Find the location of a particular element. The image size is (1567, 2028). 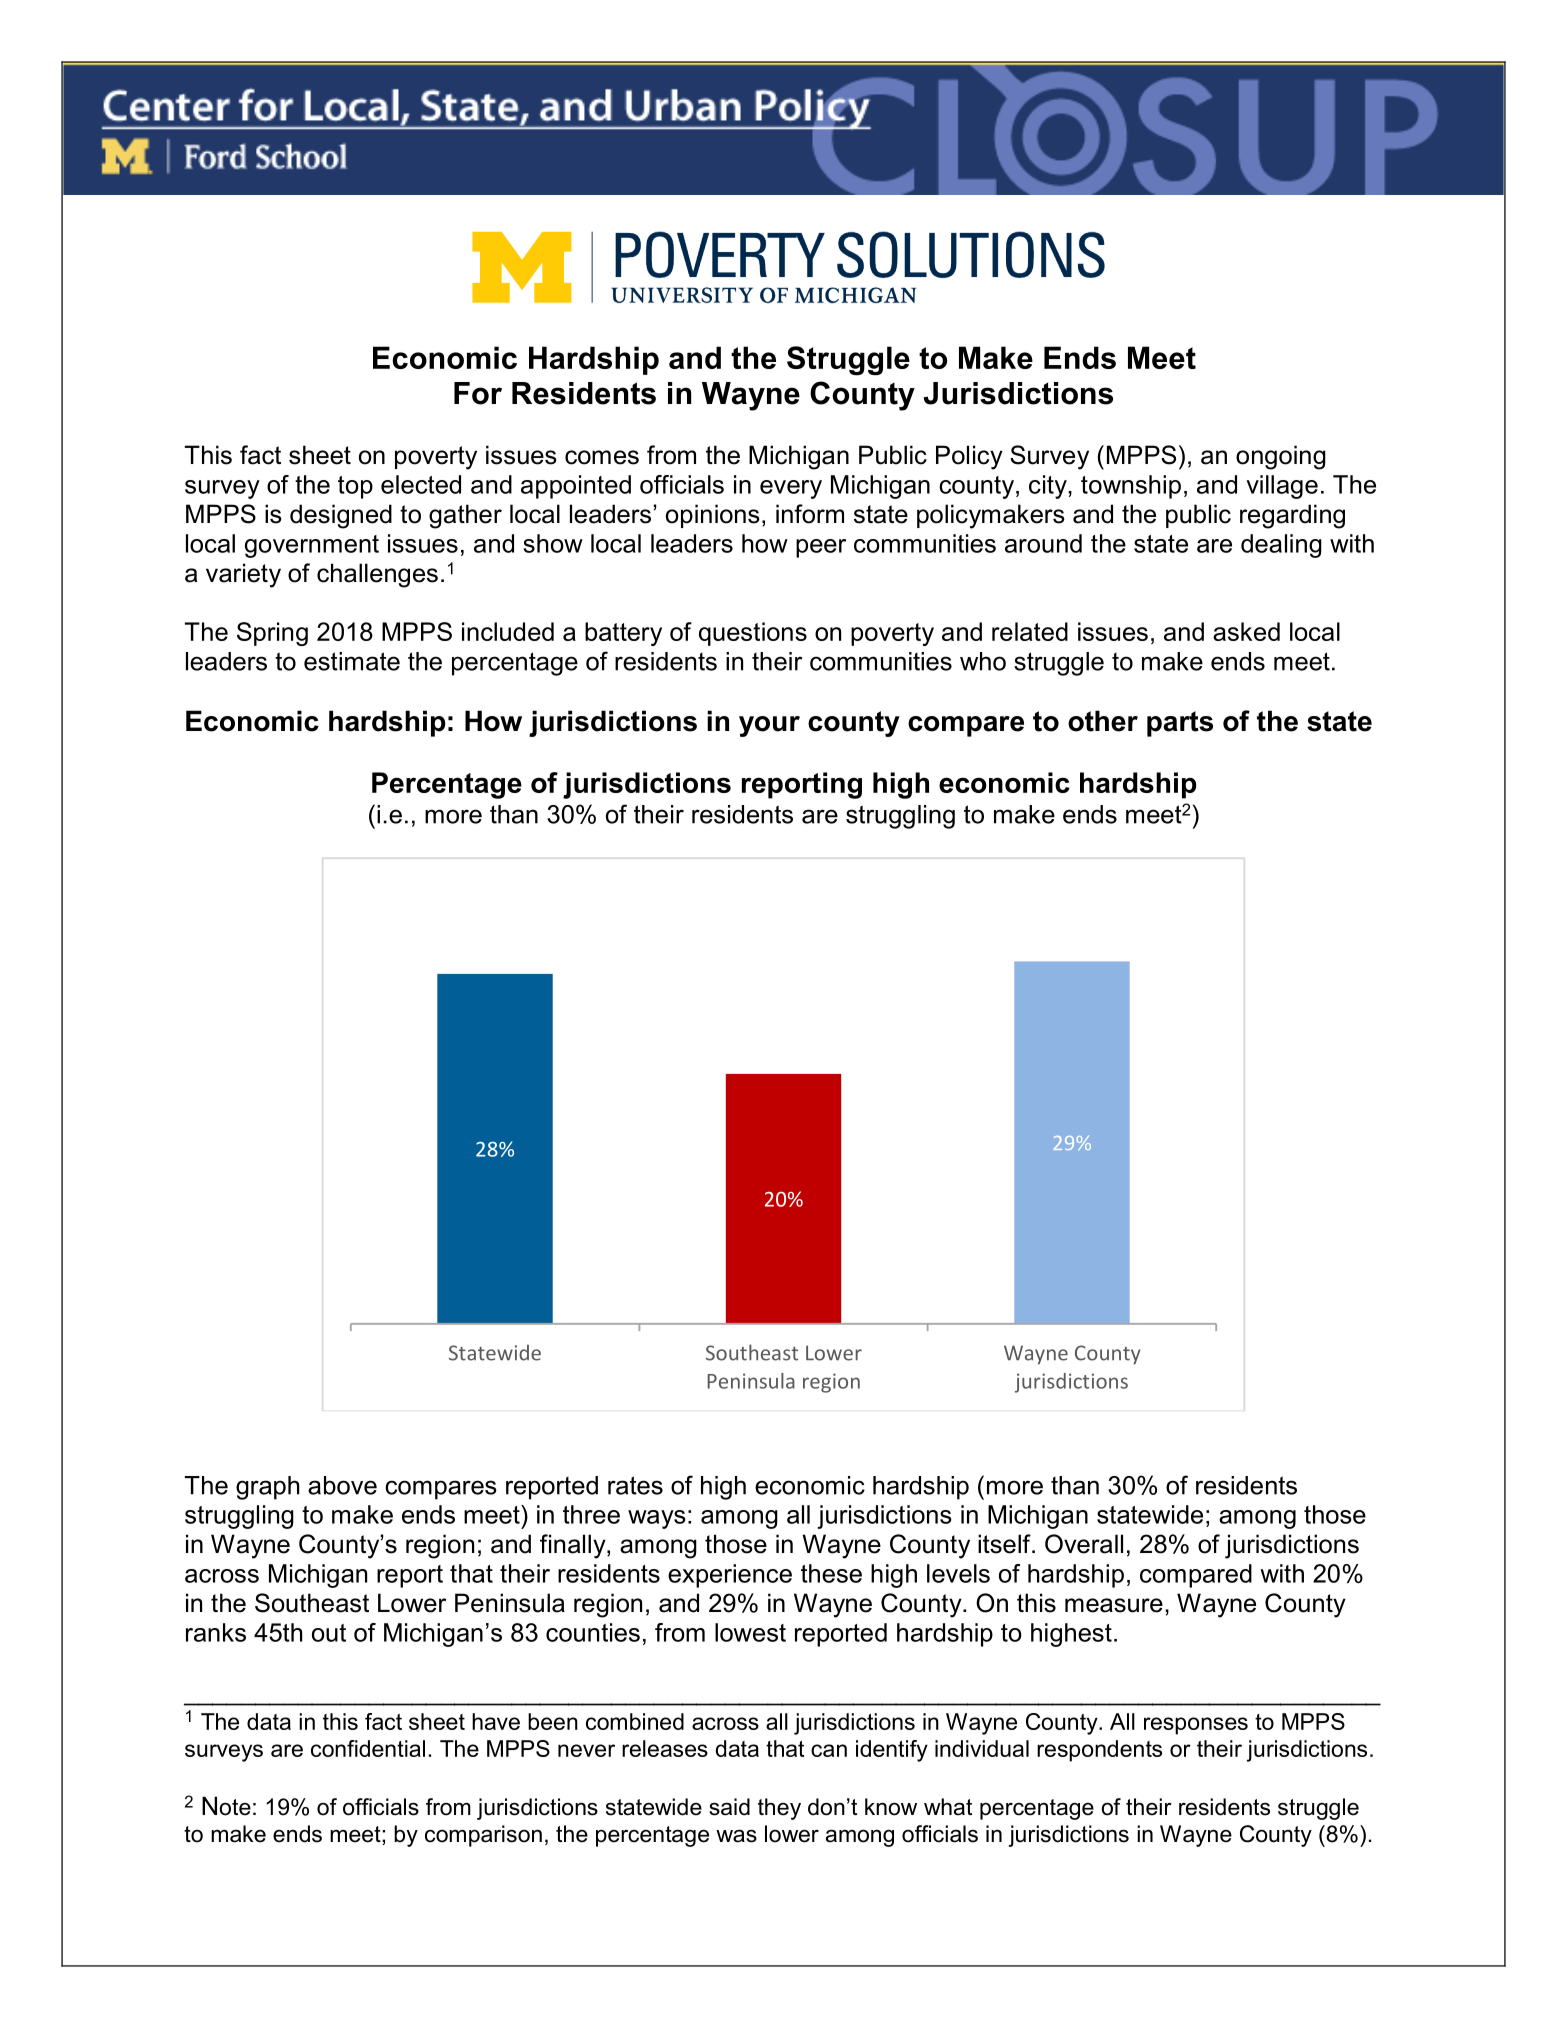

parts is located at coordinates (1180, 724).
